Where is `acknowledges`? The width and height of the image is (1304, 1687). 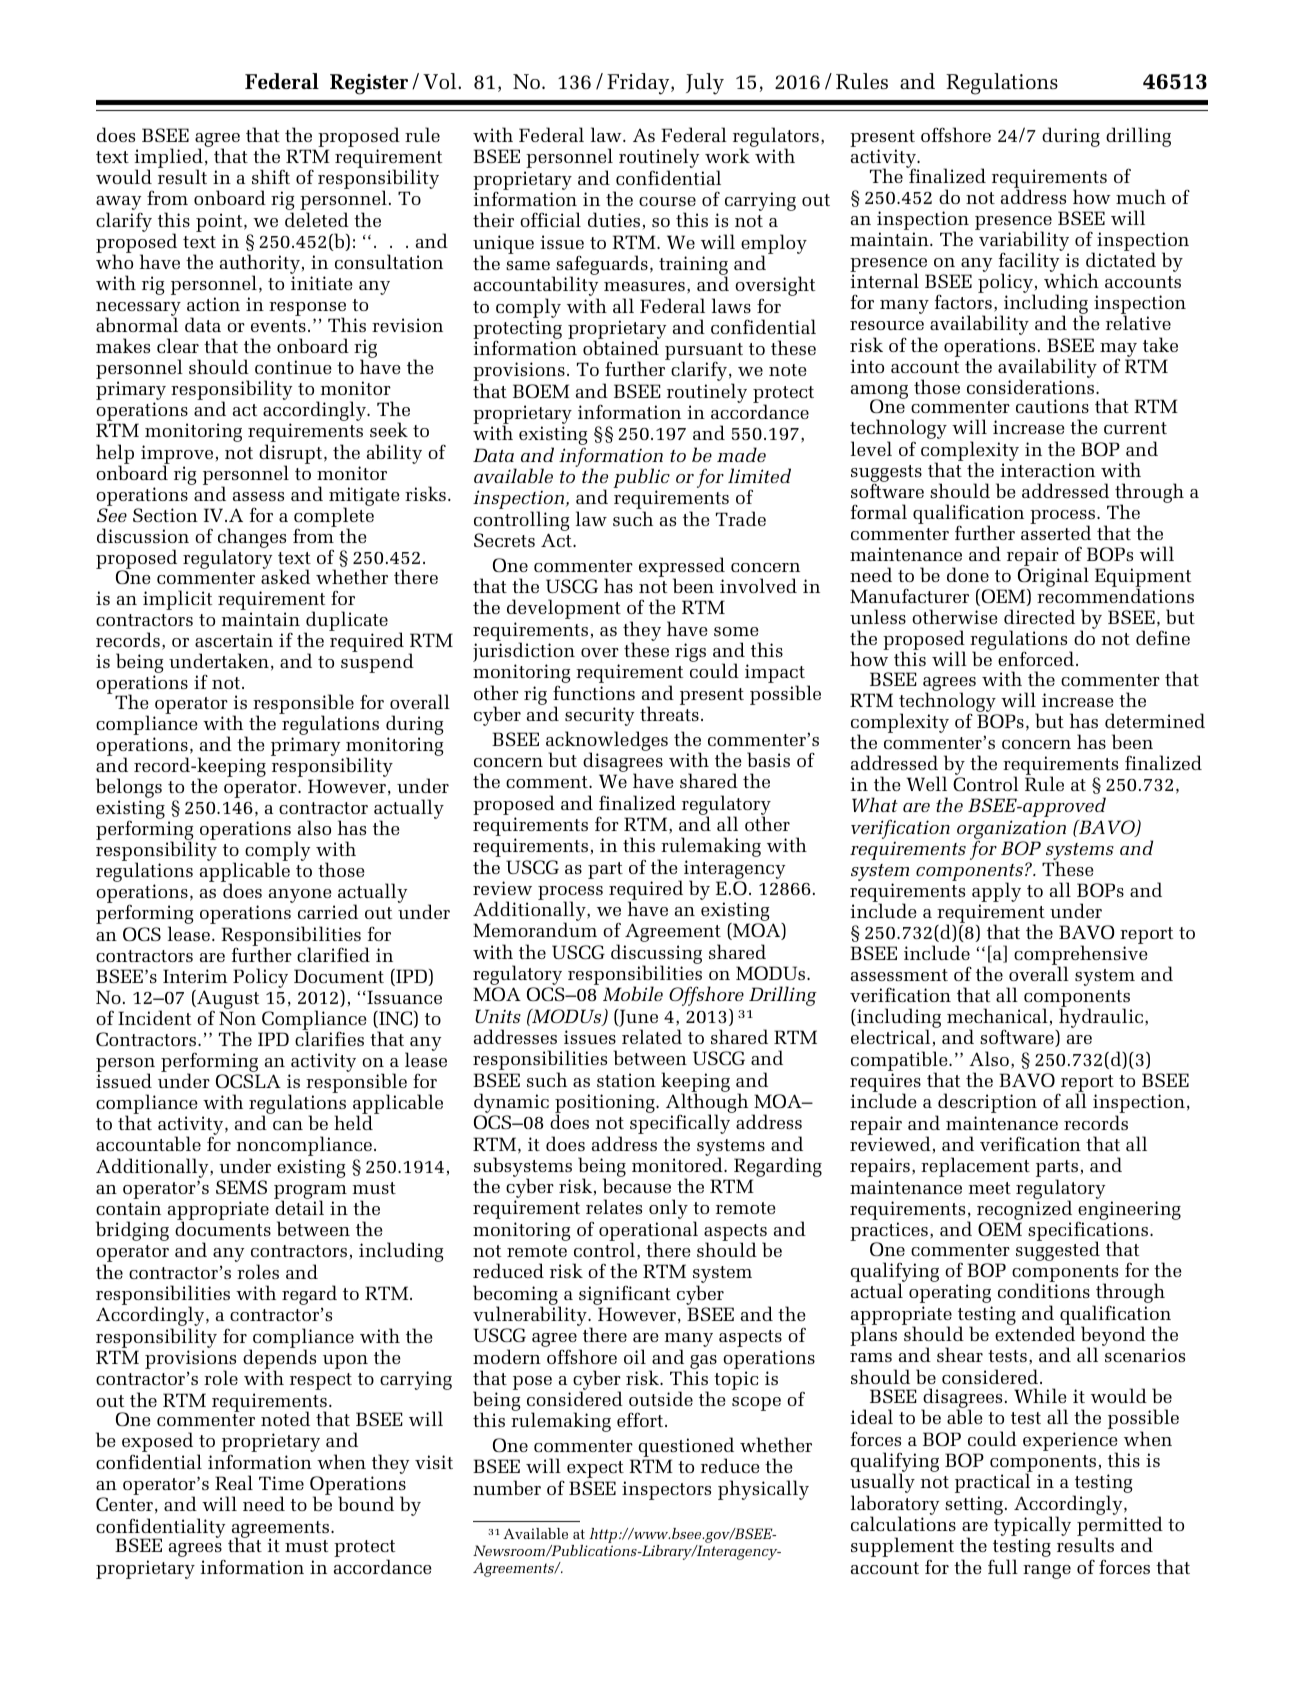
acknowledges is located at coordinates (607, 742).
